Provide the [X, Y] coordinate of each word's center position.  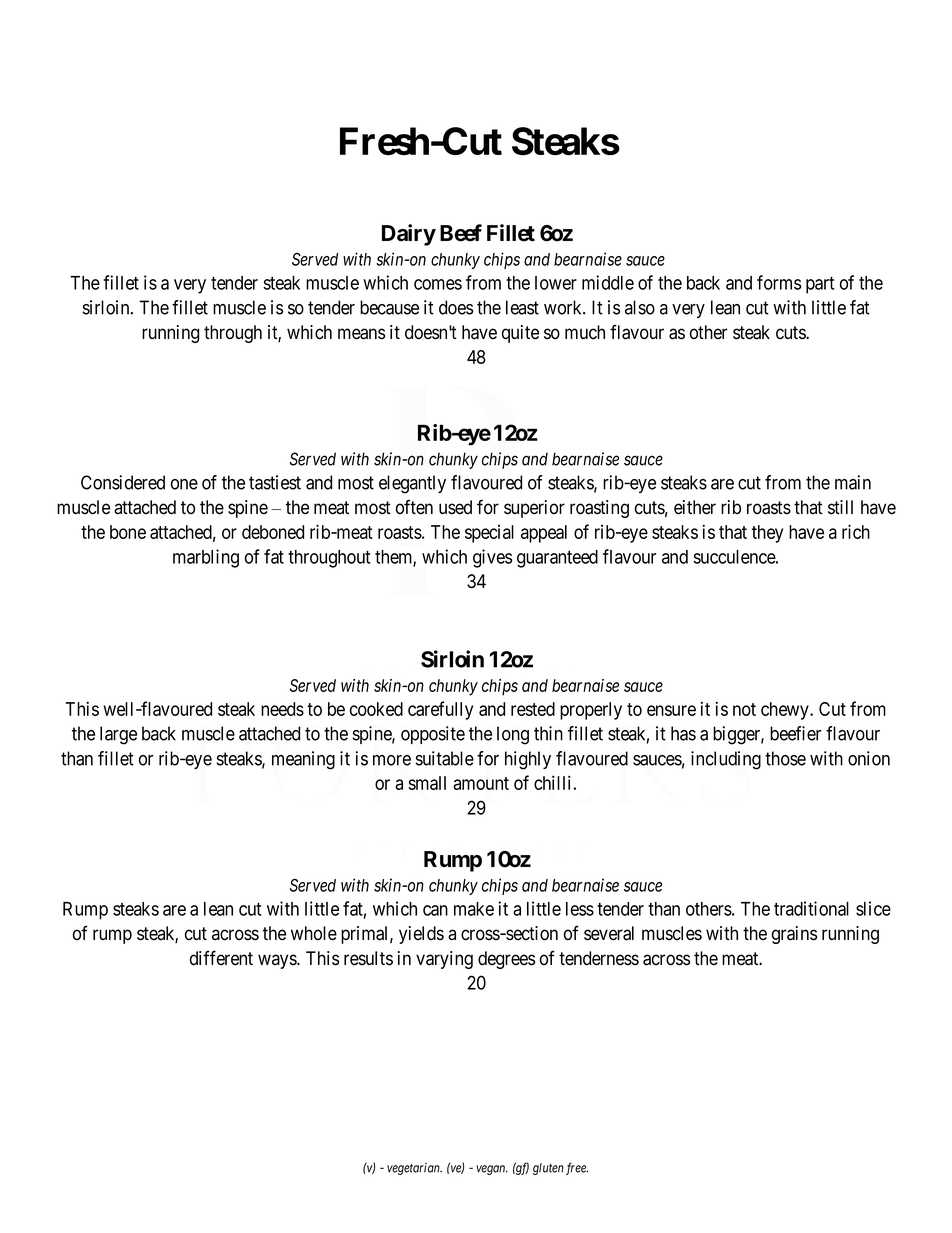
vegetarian [414, 1169]
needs [282, 709]
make [474, 909]
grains [794, 935]
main [853, 482]
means [361, 334]
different [221, 958]
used [455, 507]
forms [779, 282]
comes [438, 284]
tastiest [275, 482]
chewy [786, 711]
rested [533, 709]
